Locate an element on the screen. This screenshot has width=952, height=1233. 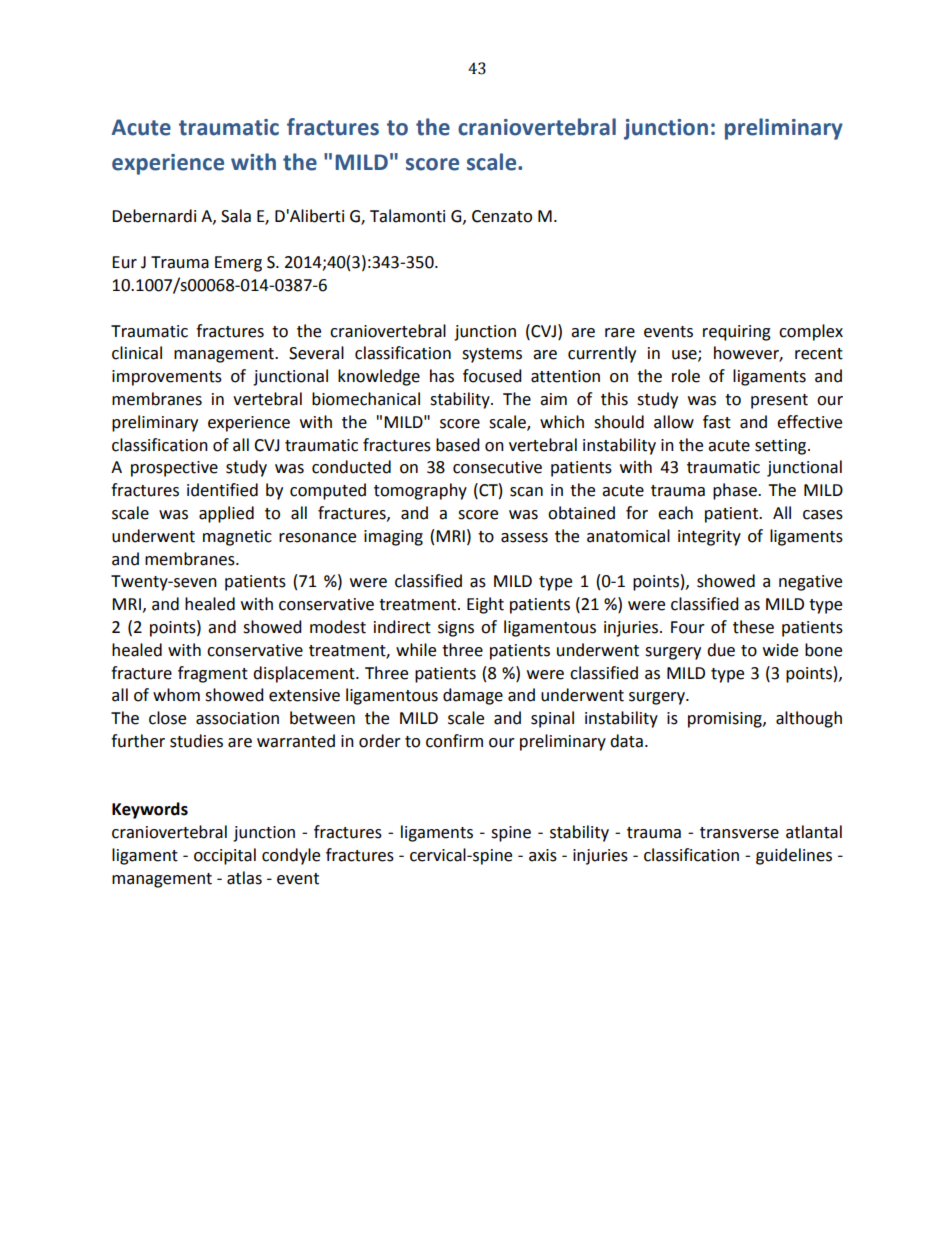
Keywords is located at coordinates (150, 810).
